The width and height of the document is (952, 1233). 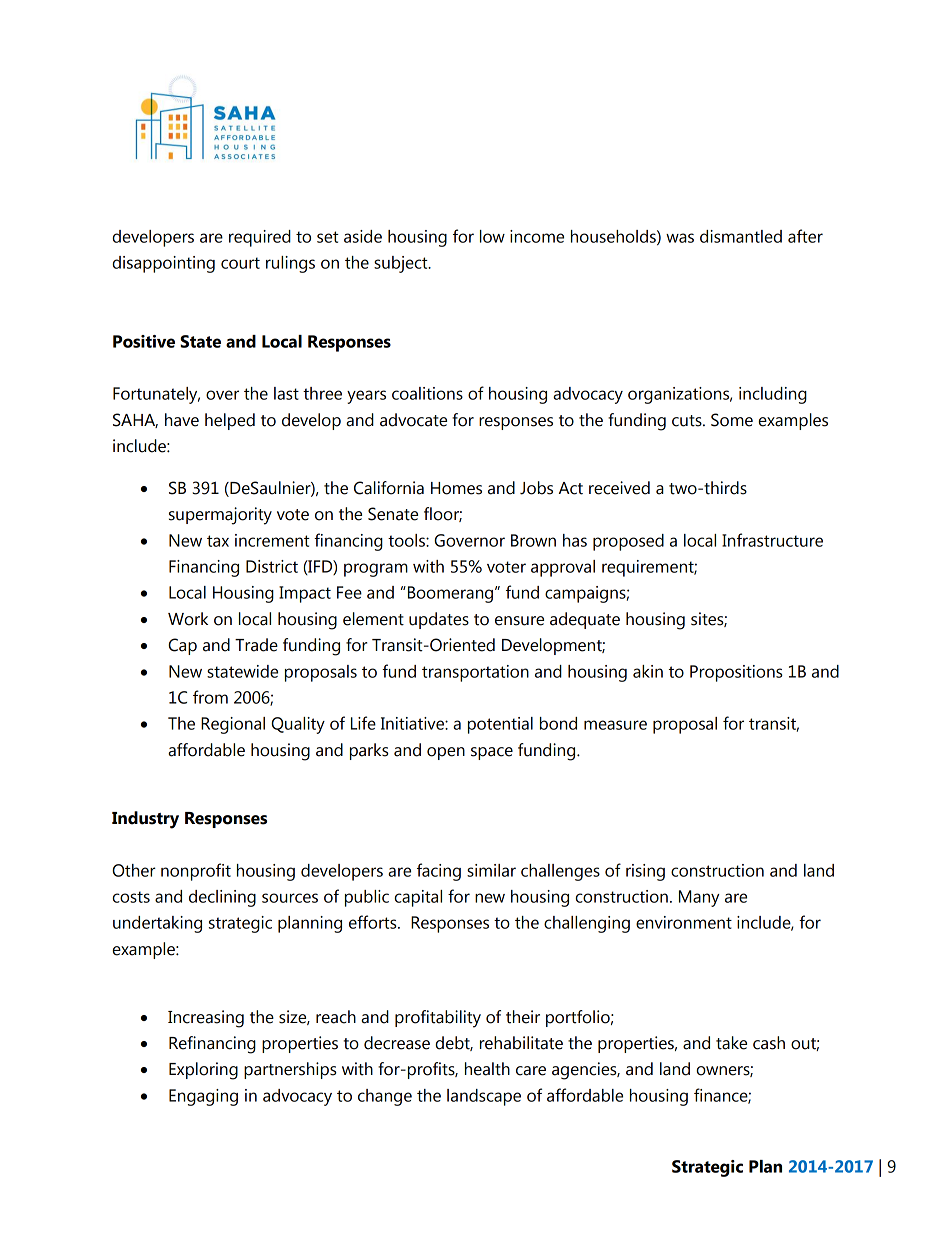 I want to click on dismantled, so click(x=741, y=236).
